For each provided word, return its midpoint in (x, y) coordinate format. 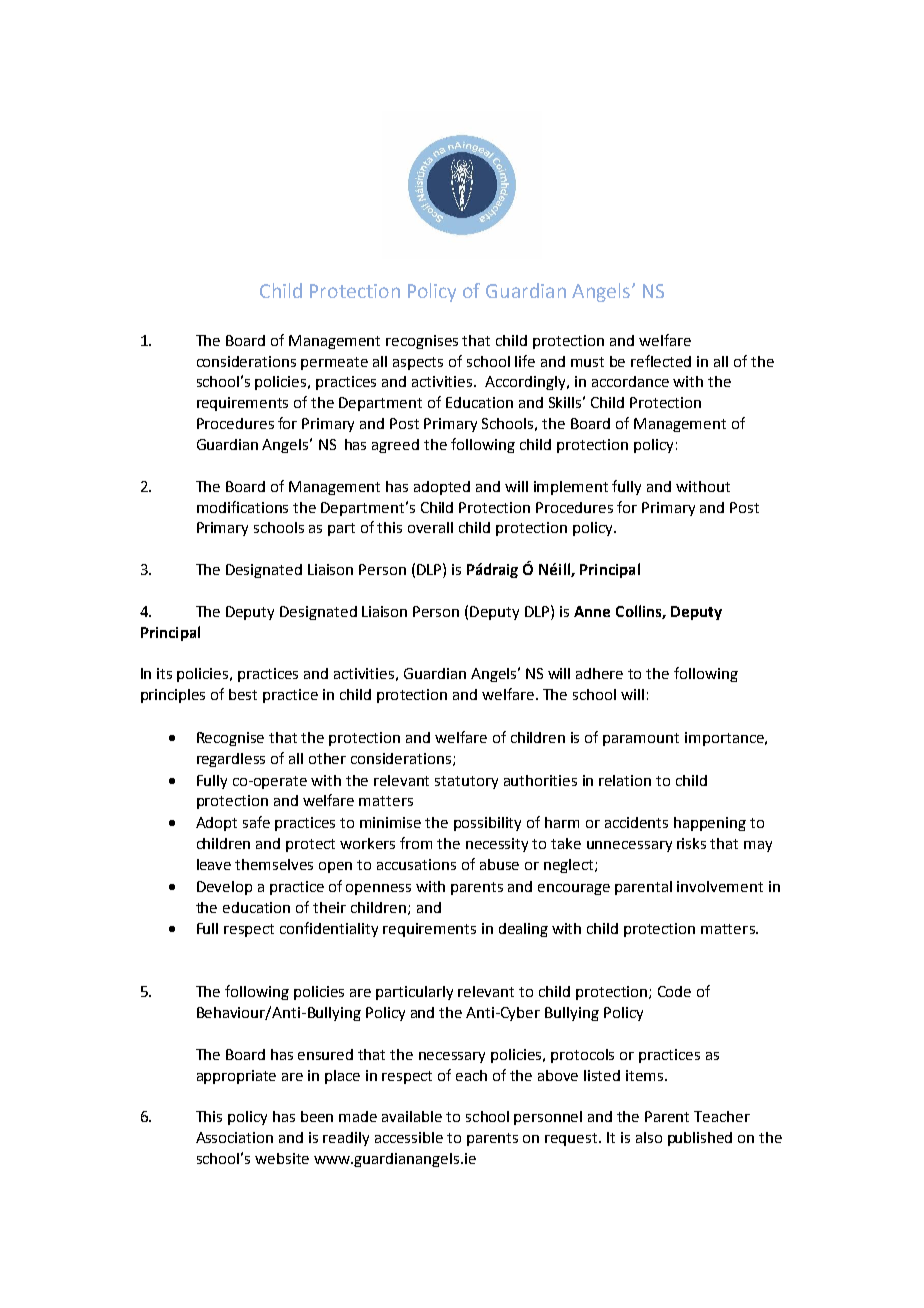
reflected (661, 361)
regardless (231, 760)
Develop (224, 888)
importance (725, 739)
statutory (466, 782)
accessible (409, 1137)
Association (234, 1137)
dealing (523, 930)
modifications (242, 507)
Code (674, 991)
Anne (592, 611)
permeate (334, 363)
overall (430, 527)
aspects (418, 363)
